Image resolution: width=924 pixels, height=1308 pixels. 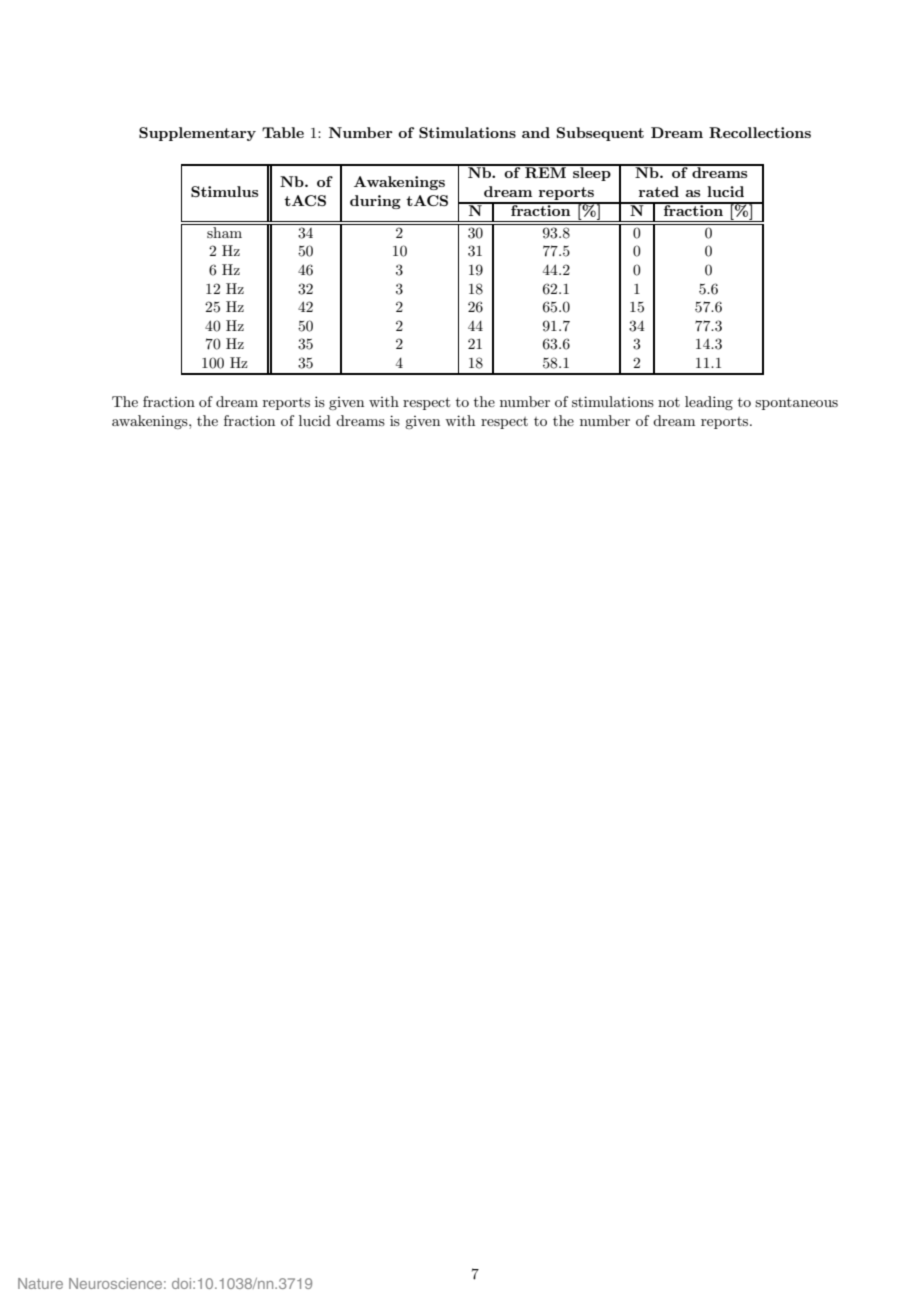 What do you see at coordinates (592, 173) in the page?
I see `sleep` at bounding box center [592, 173].
